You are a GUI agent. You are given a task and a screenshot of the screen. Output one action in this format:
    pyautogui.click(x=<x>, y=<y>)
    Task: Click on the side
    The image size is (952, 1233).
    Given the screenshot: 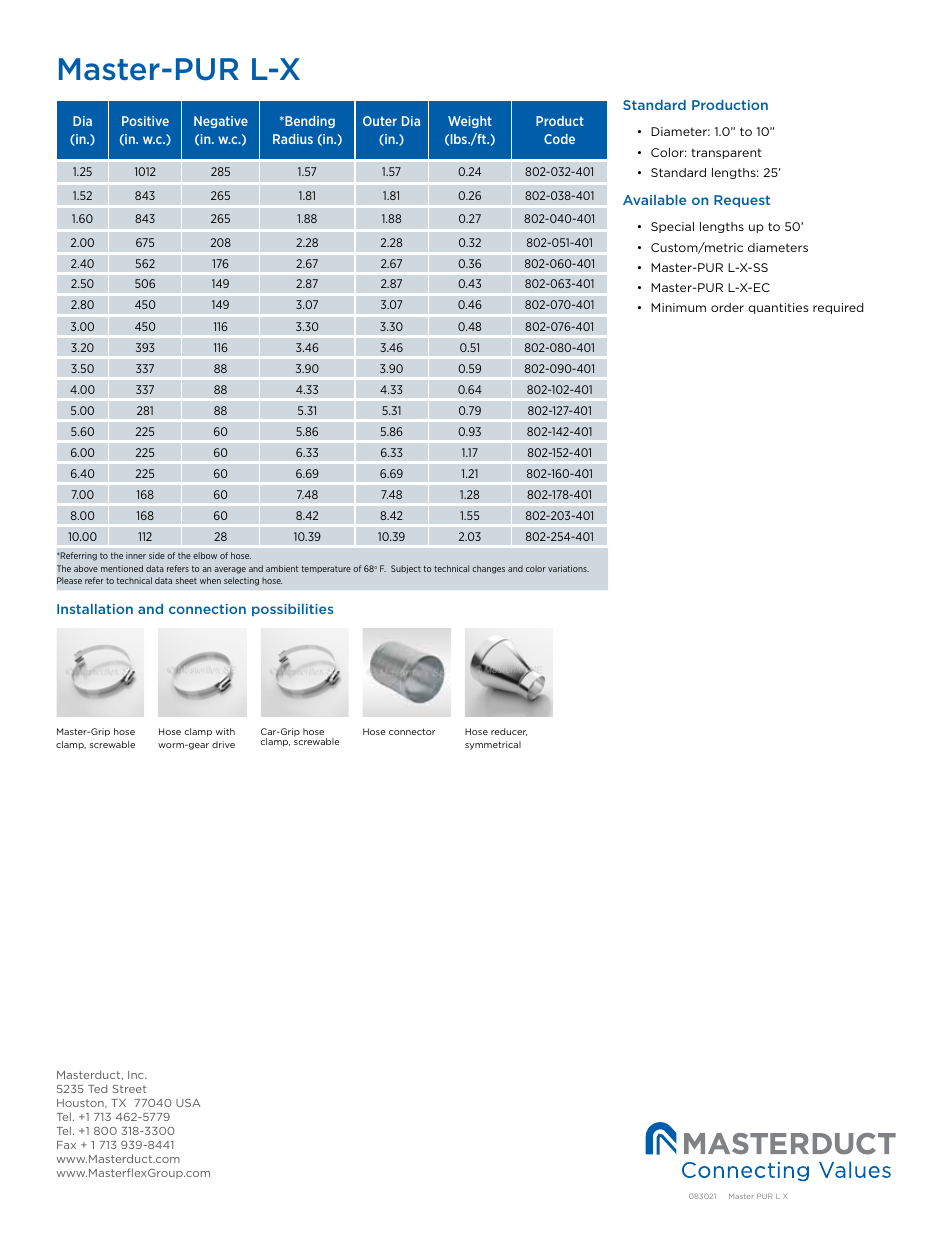 What is the action you would take?
    pyautogui.click(x=157, y=555)
